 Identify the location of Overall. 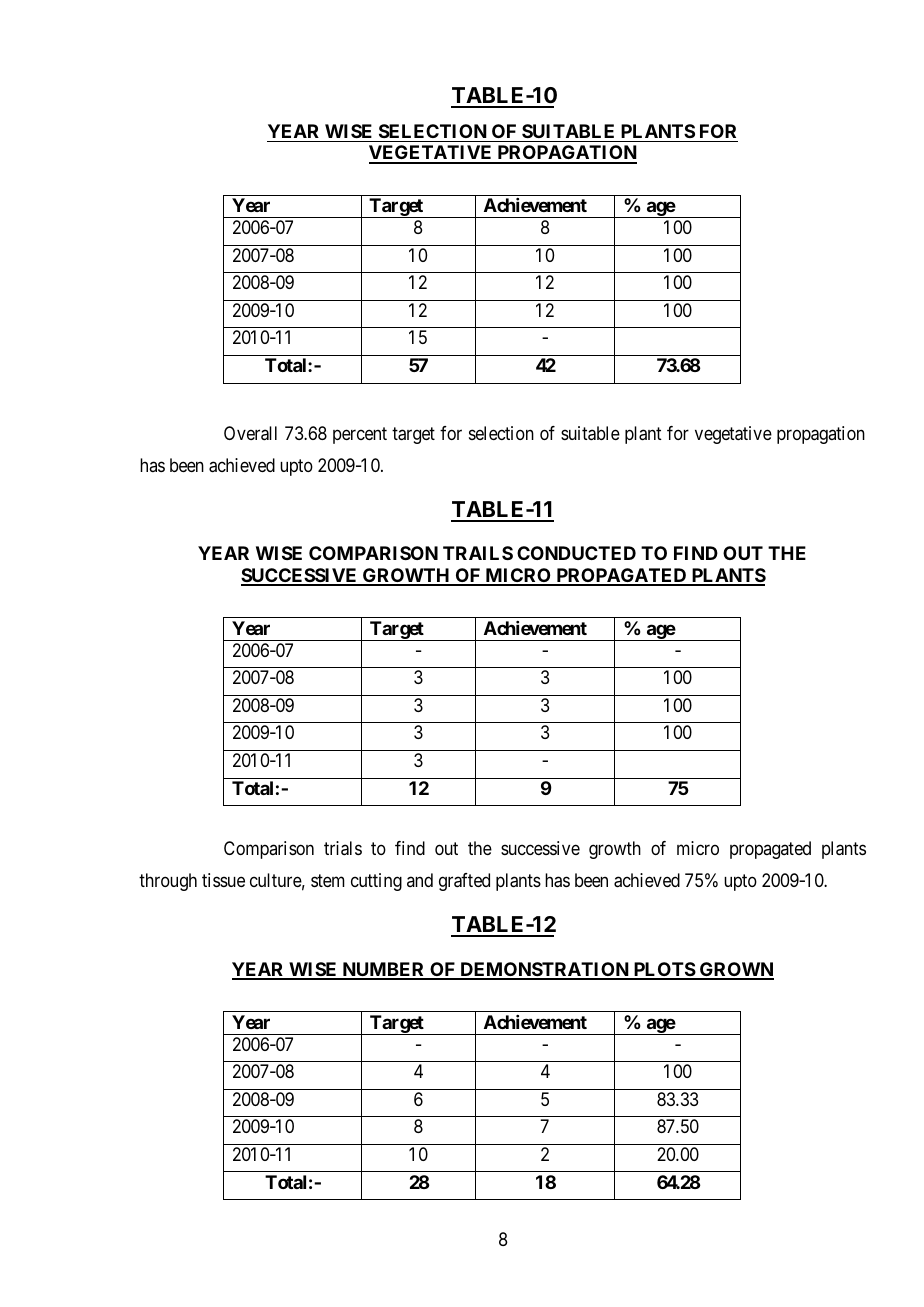
(250, 433).
